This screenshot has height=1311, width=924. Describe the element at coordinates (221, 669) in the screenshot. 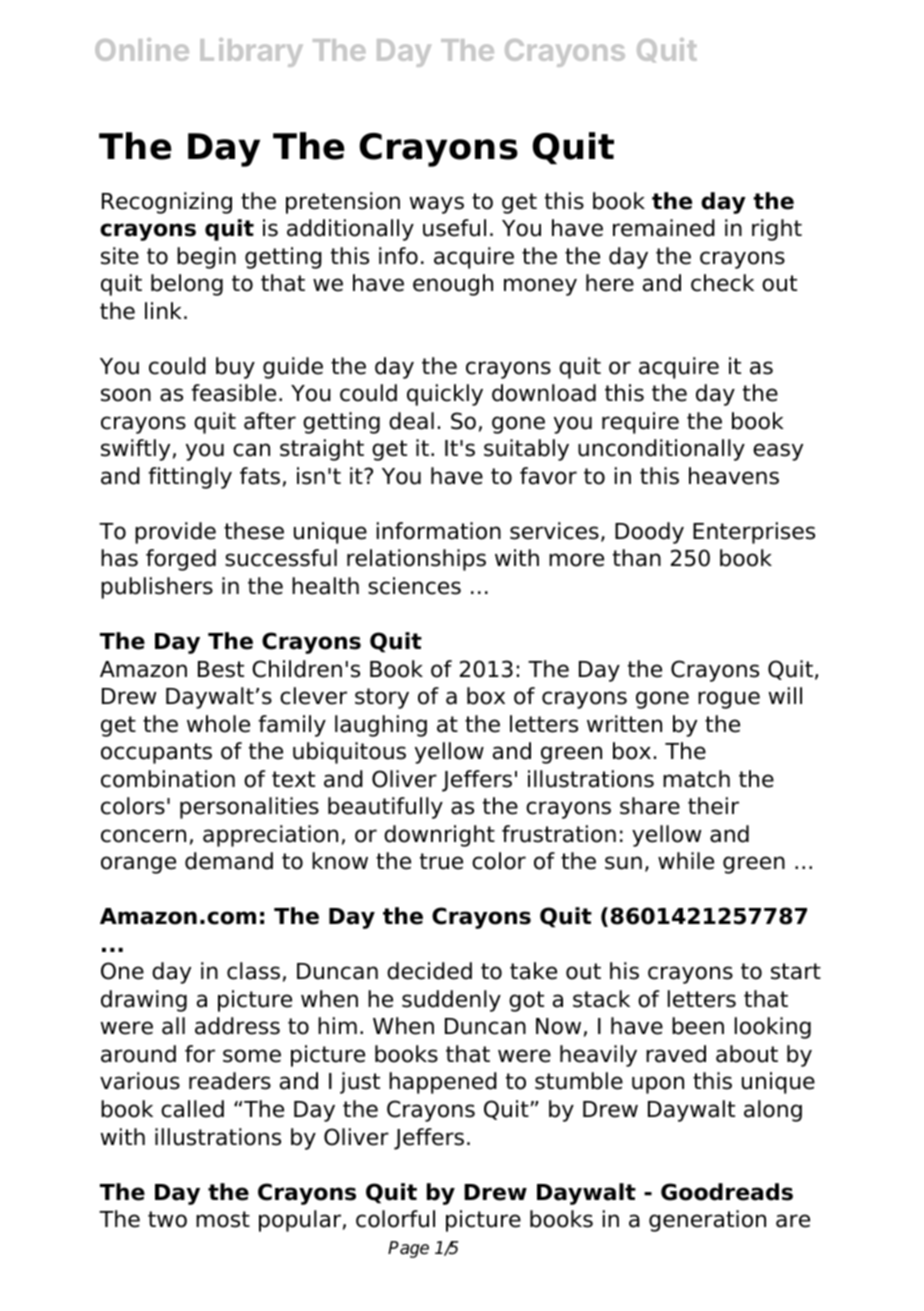

I see `Best` at that location.
